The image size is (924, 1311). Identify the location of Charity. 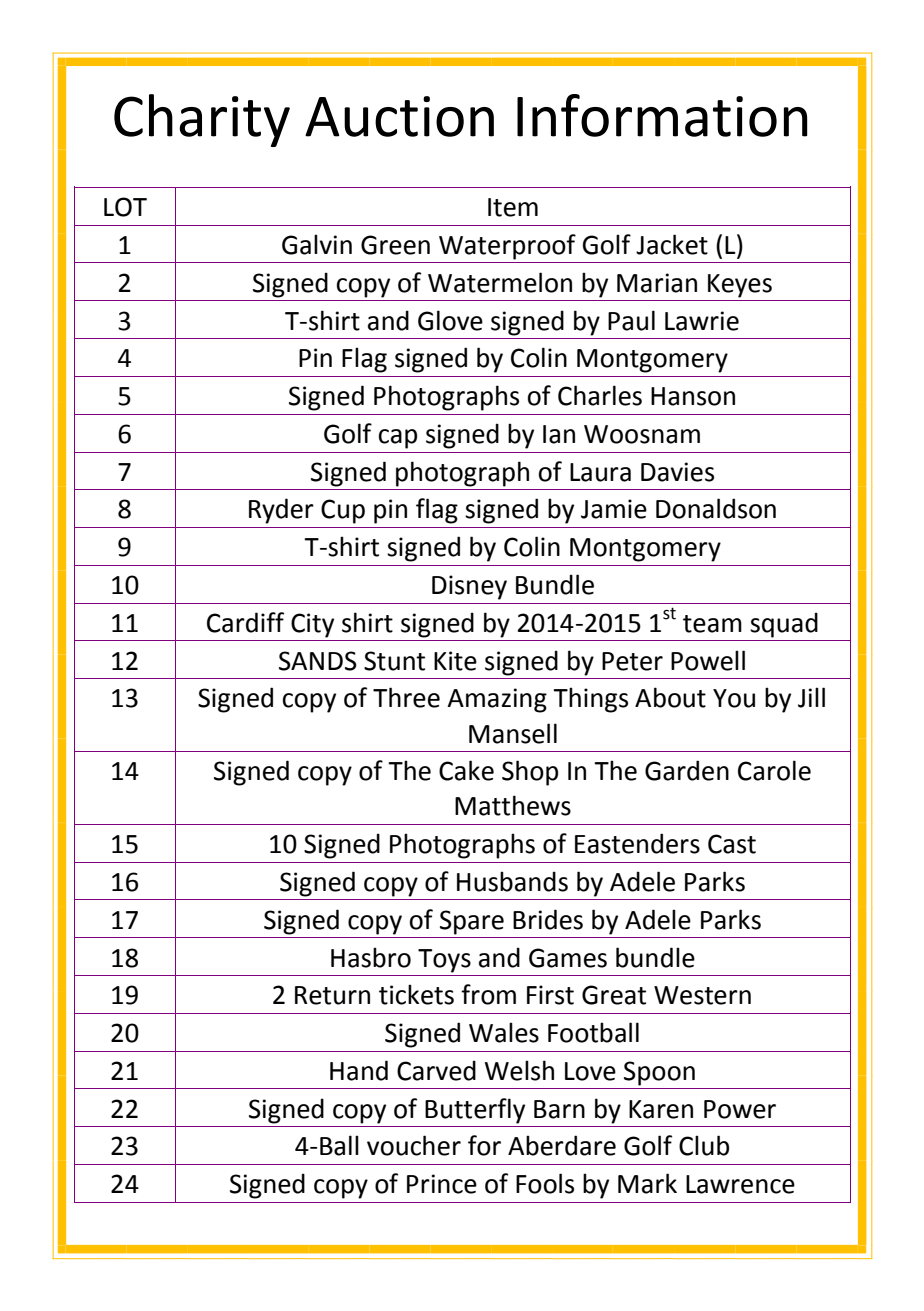
(202, 120).
